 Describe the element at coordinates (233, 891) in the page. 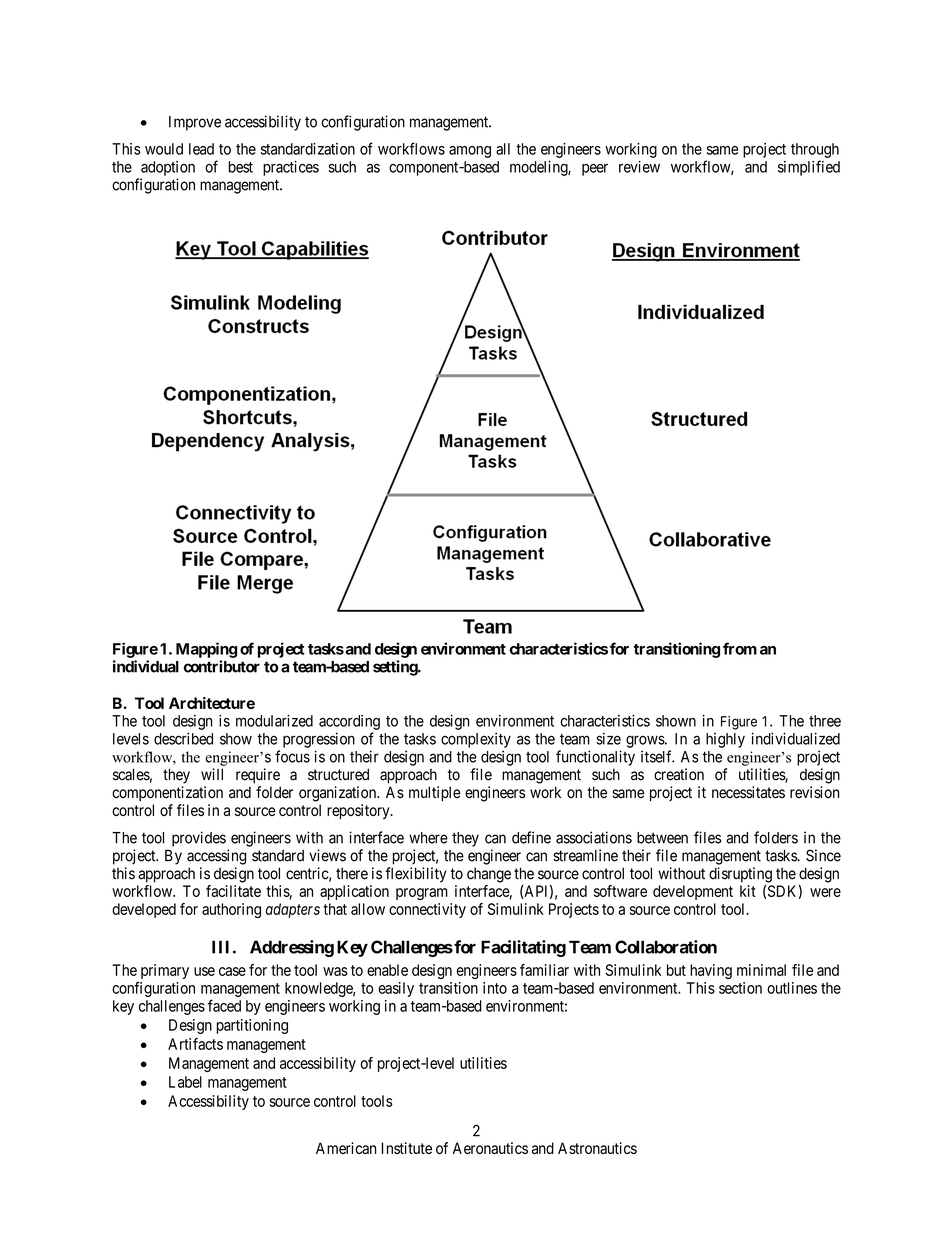

I see `facilitate` at that location.
